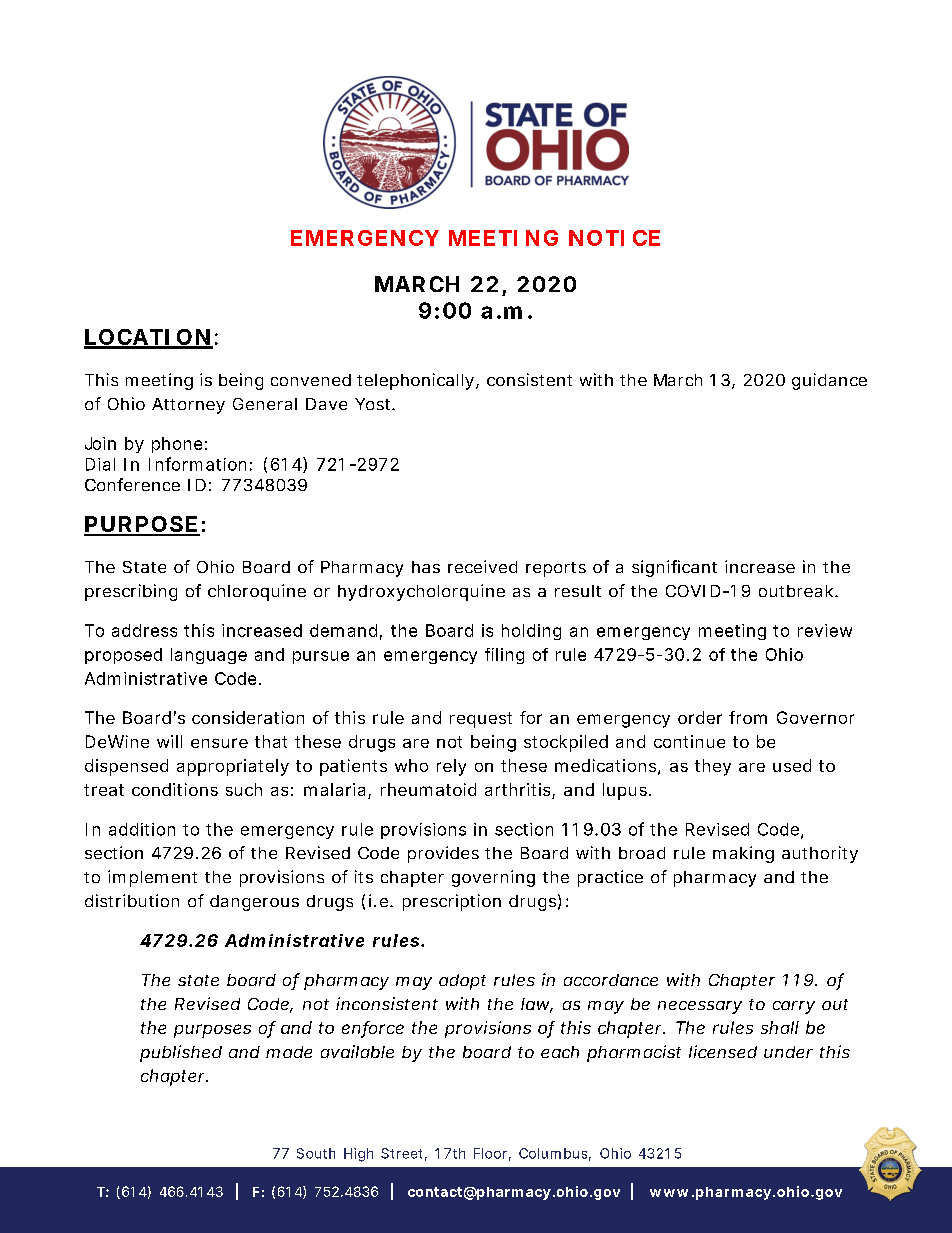 Image resolution: width=952 pixels, height=1233 pixels. I want to click on request, so click(481, 720).
